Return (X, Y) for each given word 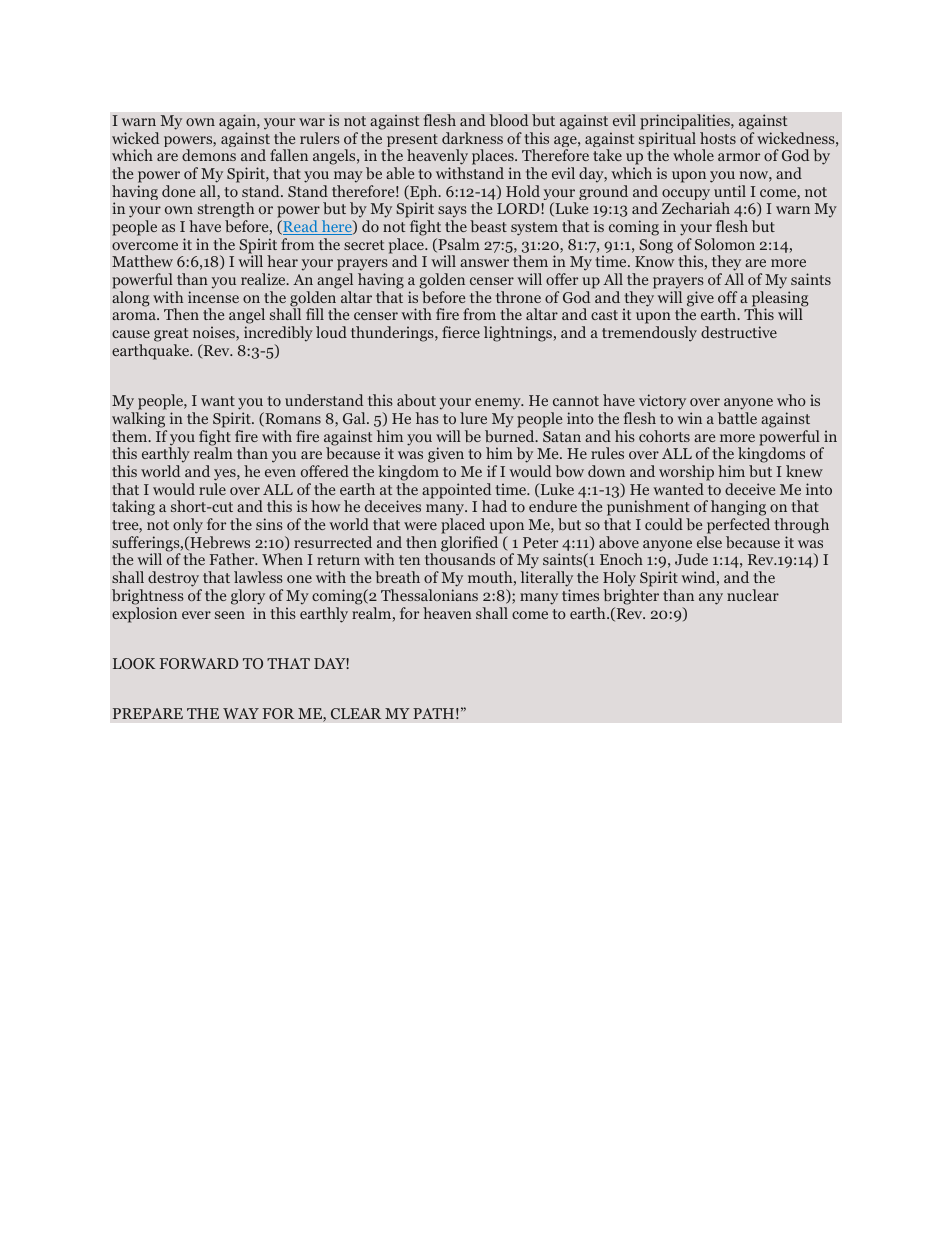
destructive (739, 332)
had (494, 506)
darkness (472, 138)
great (171, 336)
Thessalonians (429, 595)
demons (209, 155)
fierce (461, 332)
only (188, 526)
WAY (241, 713)
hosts (718, 138)
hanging (740, 509)
